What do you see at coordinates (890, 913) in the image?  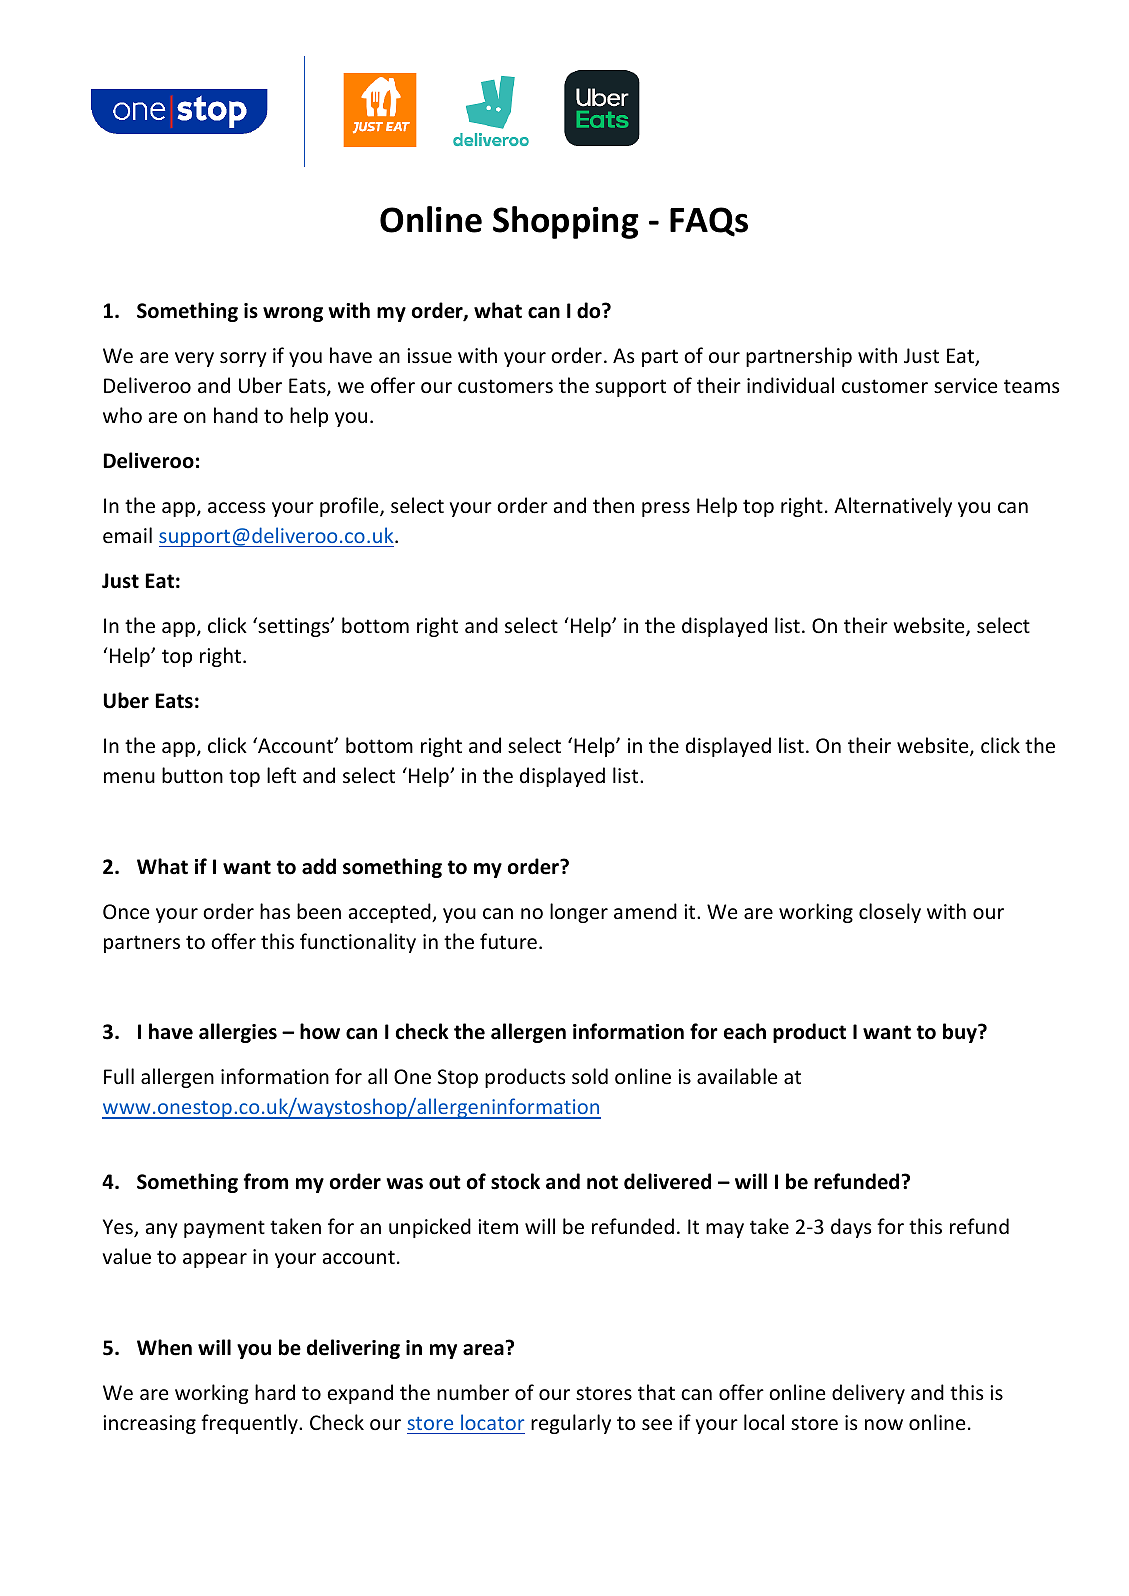 I see `closely` at bounding box center [890, 913].
